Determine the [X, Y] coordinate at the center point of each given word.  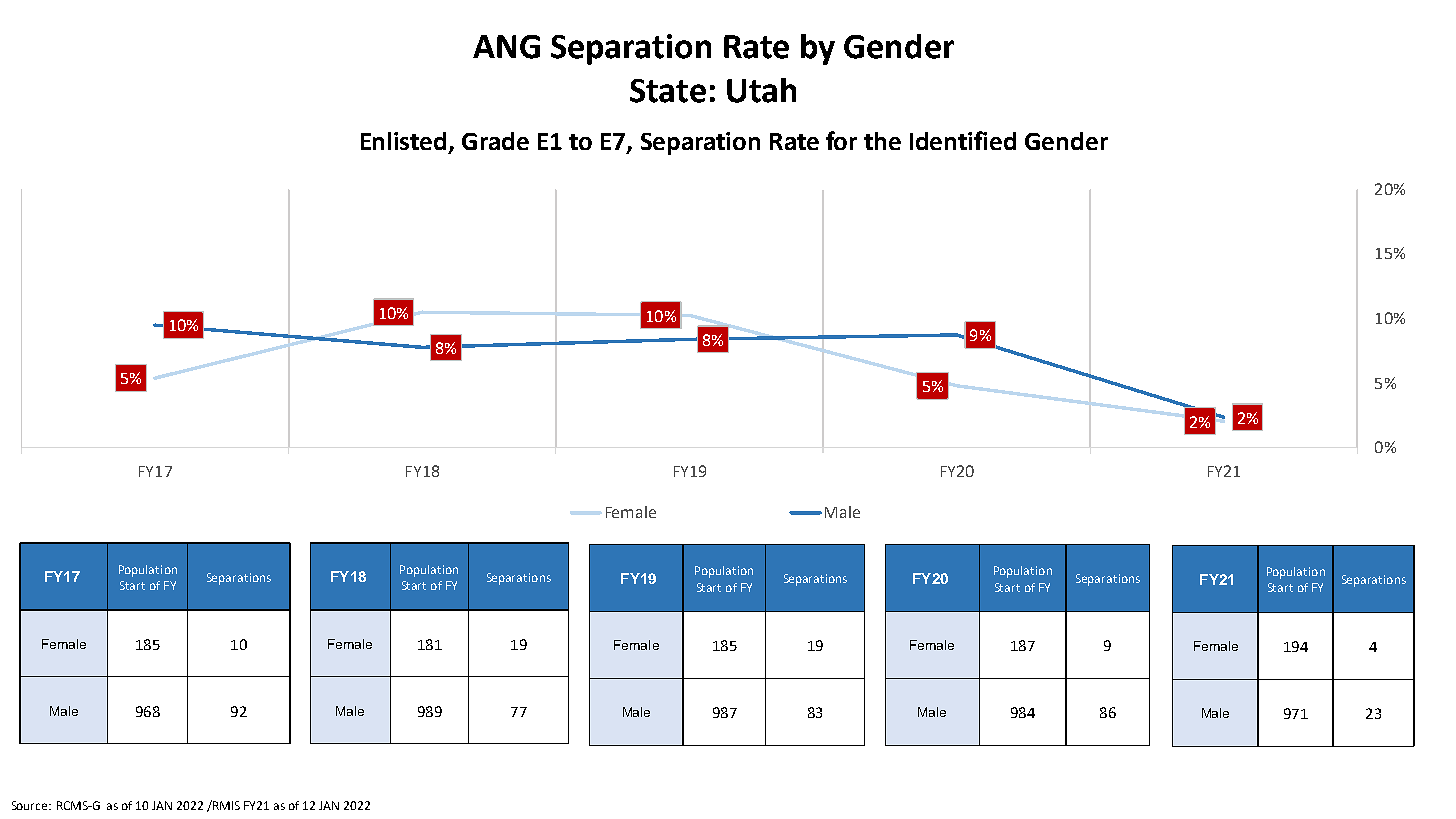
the [882, 141]
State [668, 91]
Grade [495, 141]
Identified [963, 140]
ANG [506, 47]
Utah [761, 90]
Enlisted [403, 141]
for [841, 140]
